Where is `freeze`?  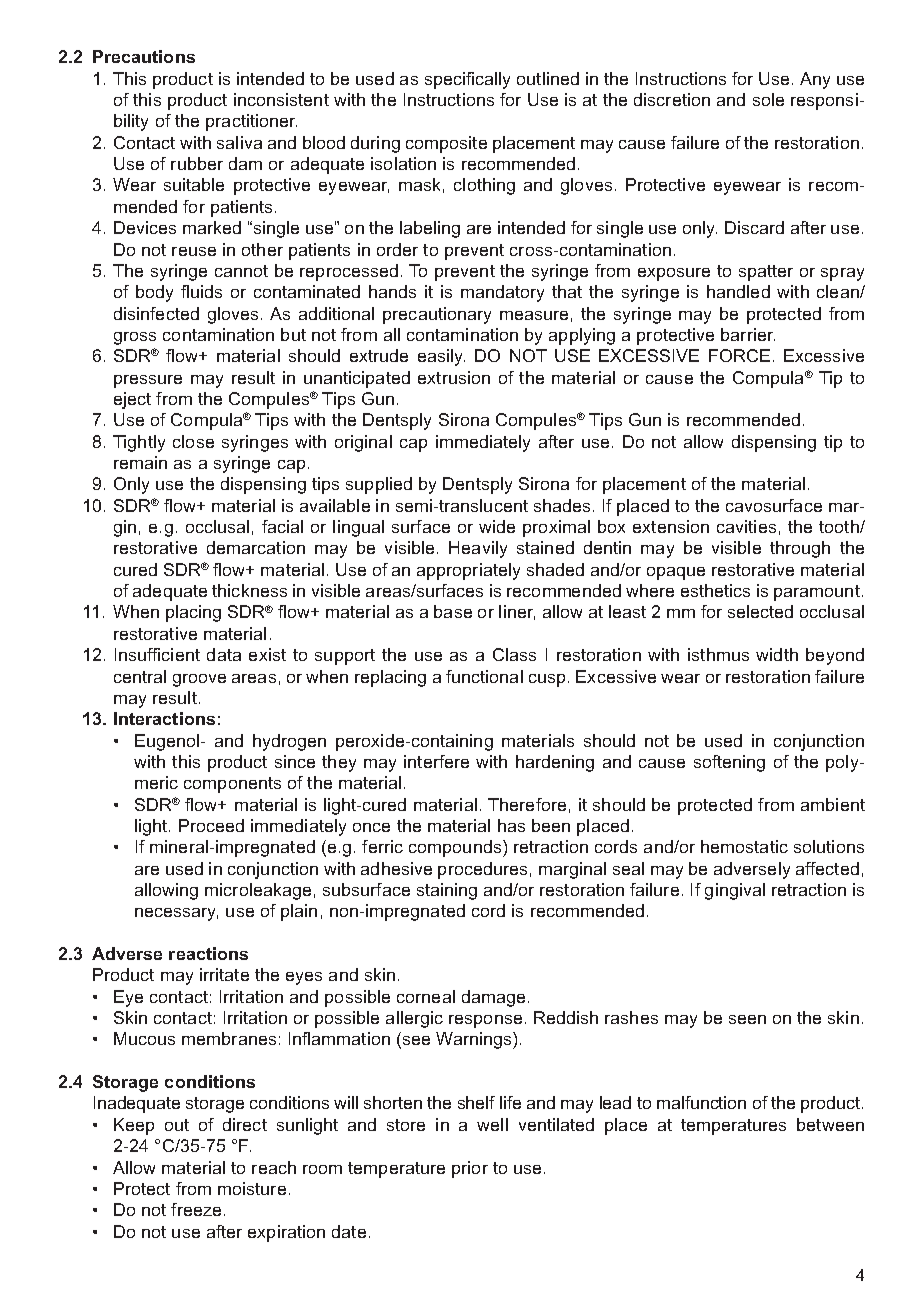
freeze is located at coordinates (196, 1209).
